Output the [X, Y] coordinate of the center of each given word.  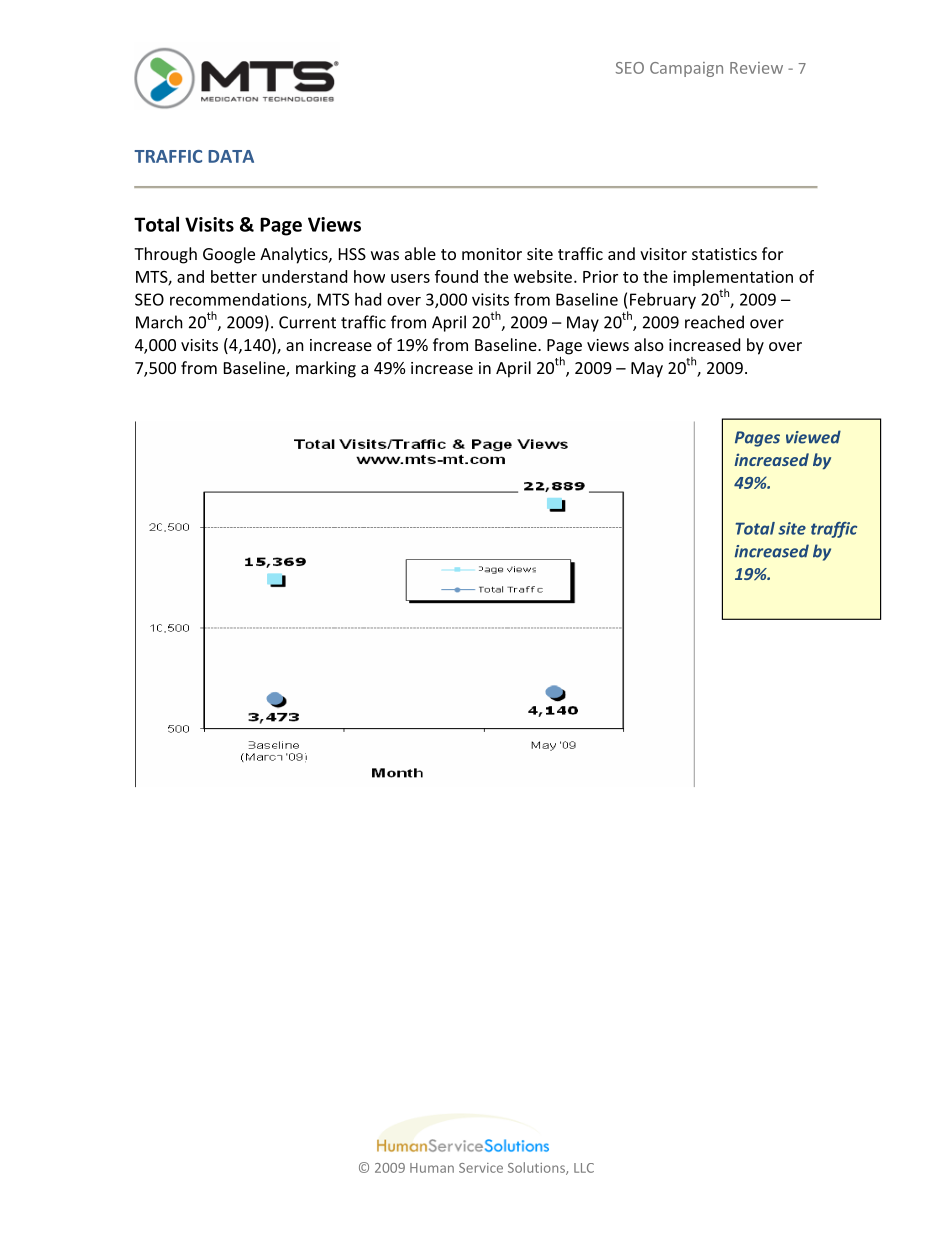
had [368, 299]
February [663, 301]
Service [481, 1168]
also [649, 344]
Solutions [537, 1168]
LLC [584, 1168]
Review [756, 68]
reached [714, 322]
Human [432, 1168]
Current [307, 322]
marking [326, 369]
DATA [231, 156]
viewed [813, 437]
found [456, 276]
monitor [492, 254]
